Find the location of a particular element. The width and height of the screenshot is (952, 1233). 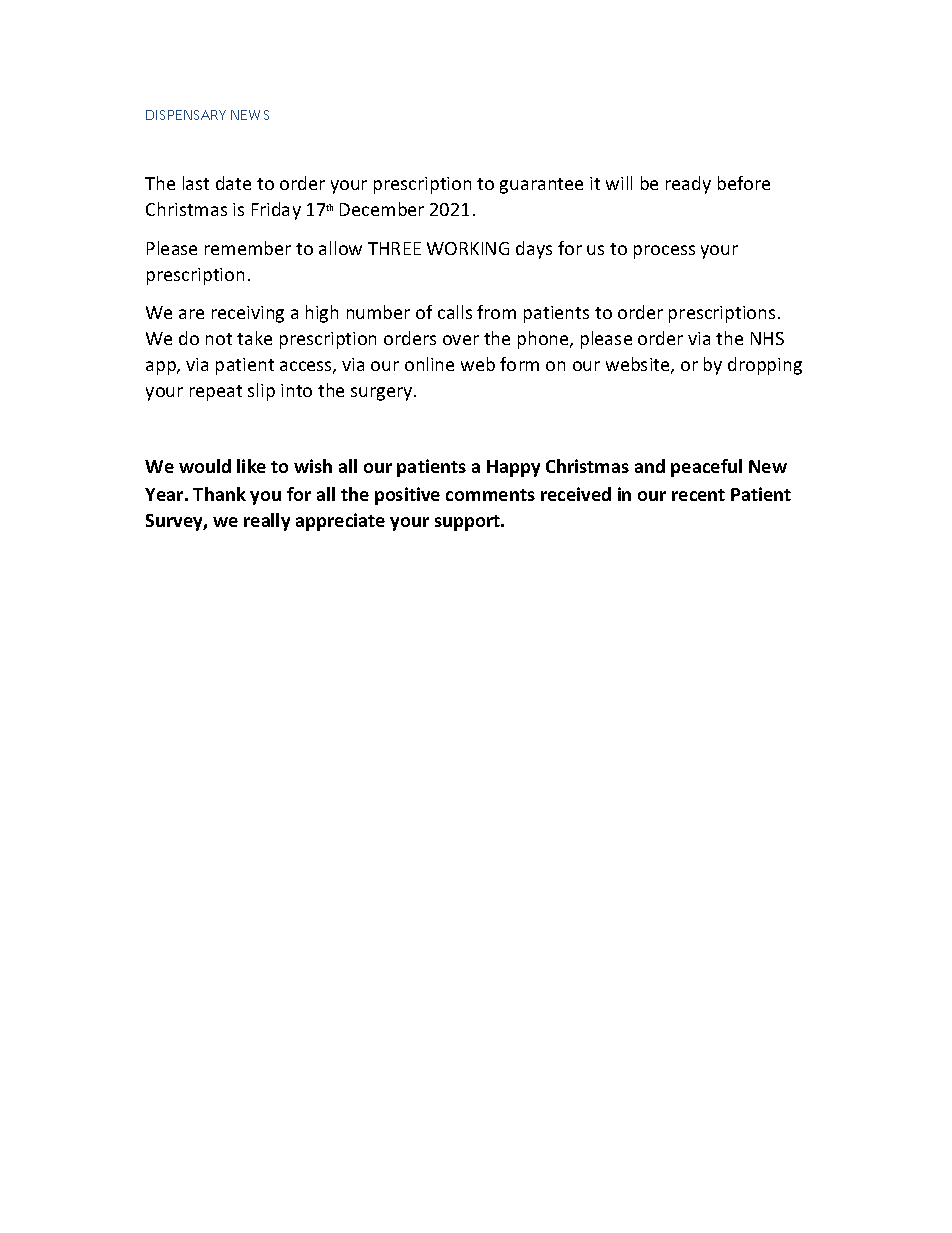

Happy is located at coordinates (513, 468).
